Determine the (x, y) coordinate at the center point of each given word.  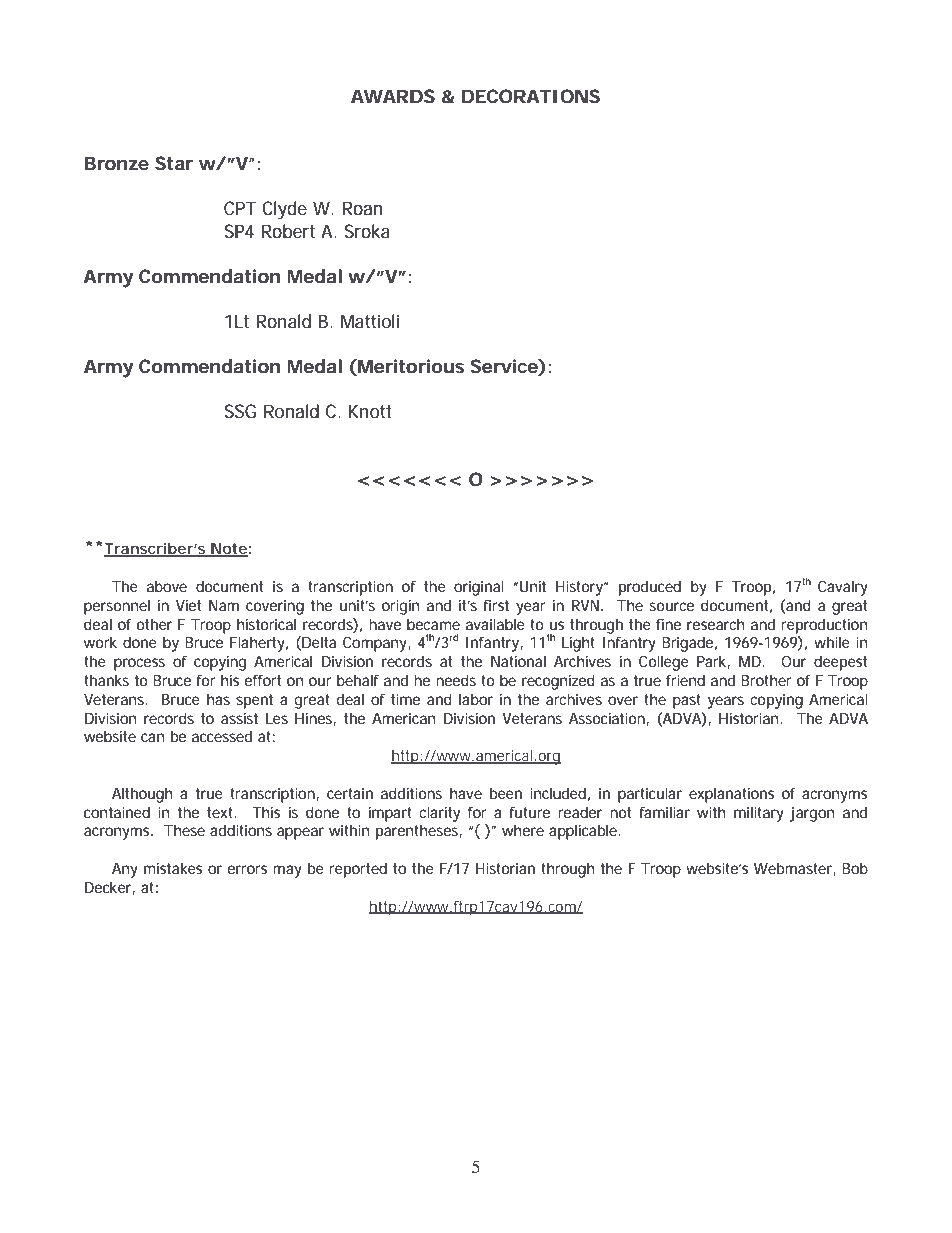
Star (174, 163)
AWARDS (393, 96)
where (523, 830)
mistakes (173, 868)
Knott (370, 411)
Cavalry (843, 588)
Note (228, 549)
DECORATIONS (531, 96)
